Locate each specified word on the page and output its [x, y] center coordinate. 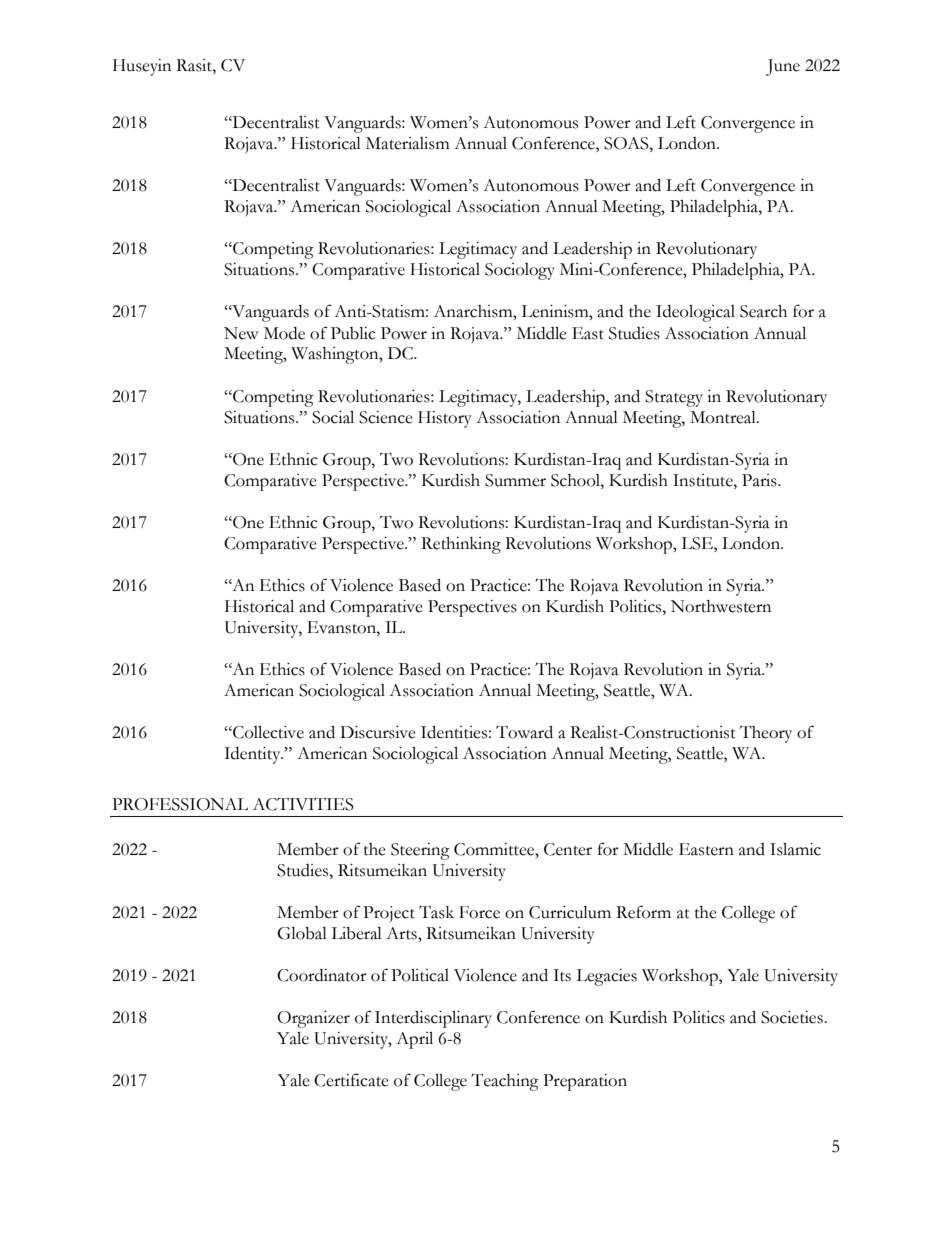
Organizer [313, 1019]
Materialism [408, 143]
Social [333, 417]
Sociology [520, 271]
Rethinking [461, 545]
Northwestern [721, 606]
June [783, 67]
